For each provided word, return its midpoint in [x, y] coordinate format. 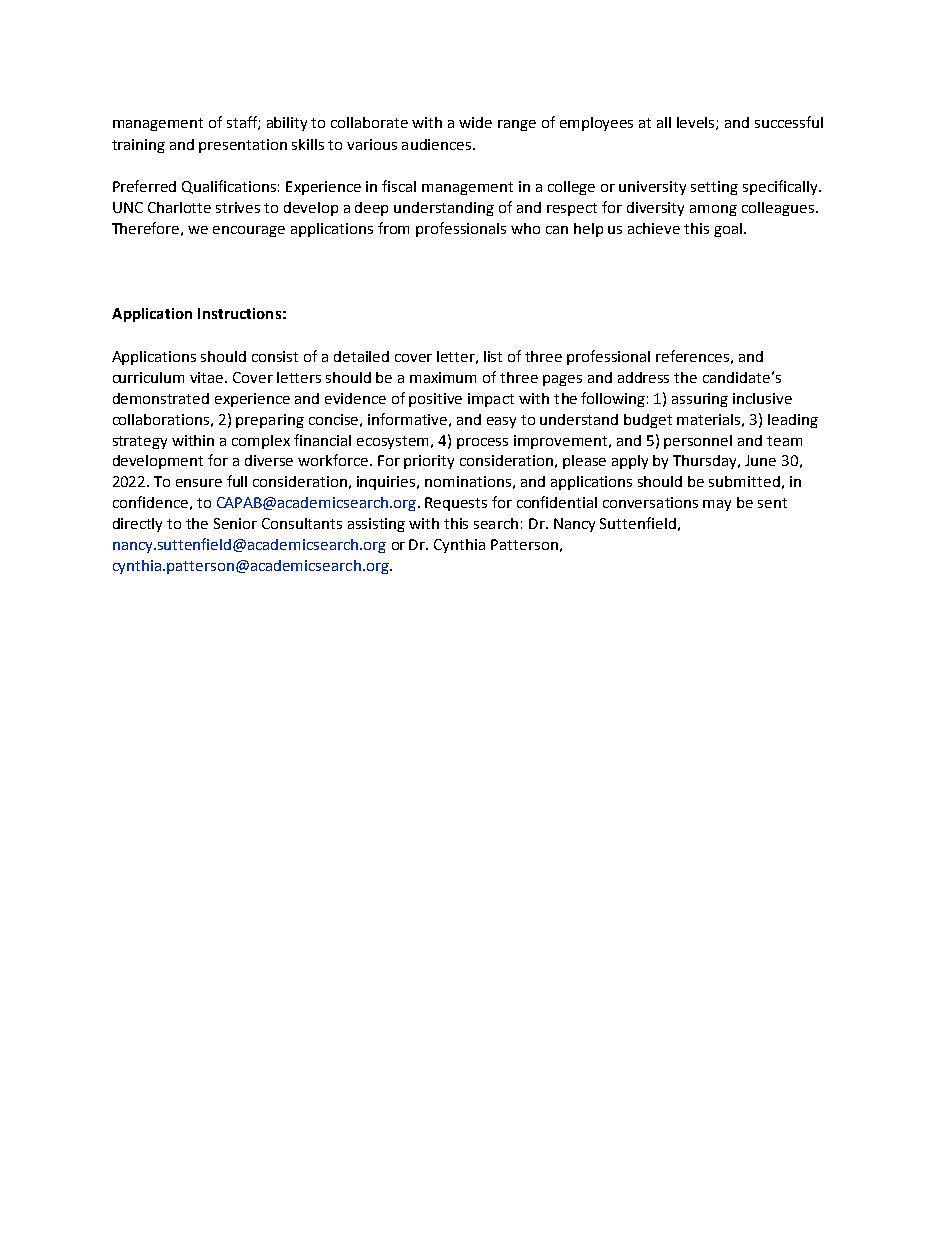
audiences [438, 144]
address [643, 377]
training [138, 146]
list [493, 356]
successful [789, 122]
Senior [235, 523]
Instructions [239, 313]
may [717, 505]
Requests [456, 504]
